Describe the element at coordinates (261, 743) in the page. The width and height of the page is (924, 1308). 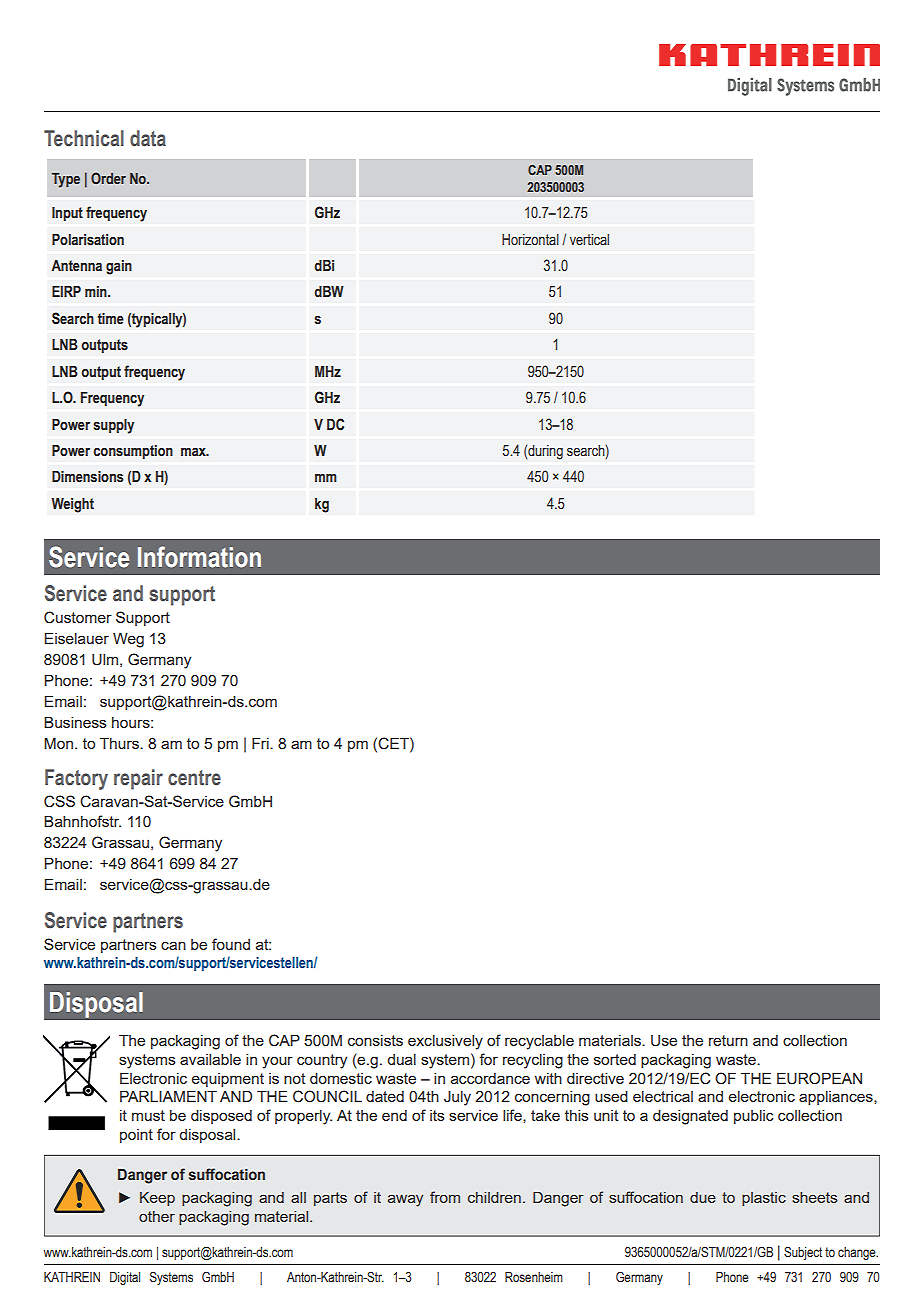
I see `Fri` at that location.
